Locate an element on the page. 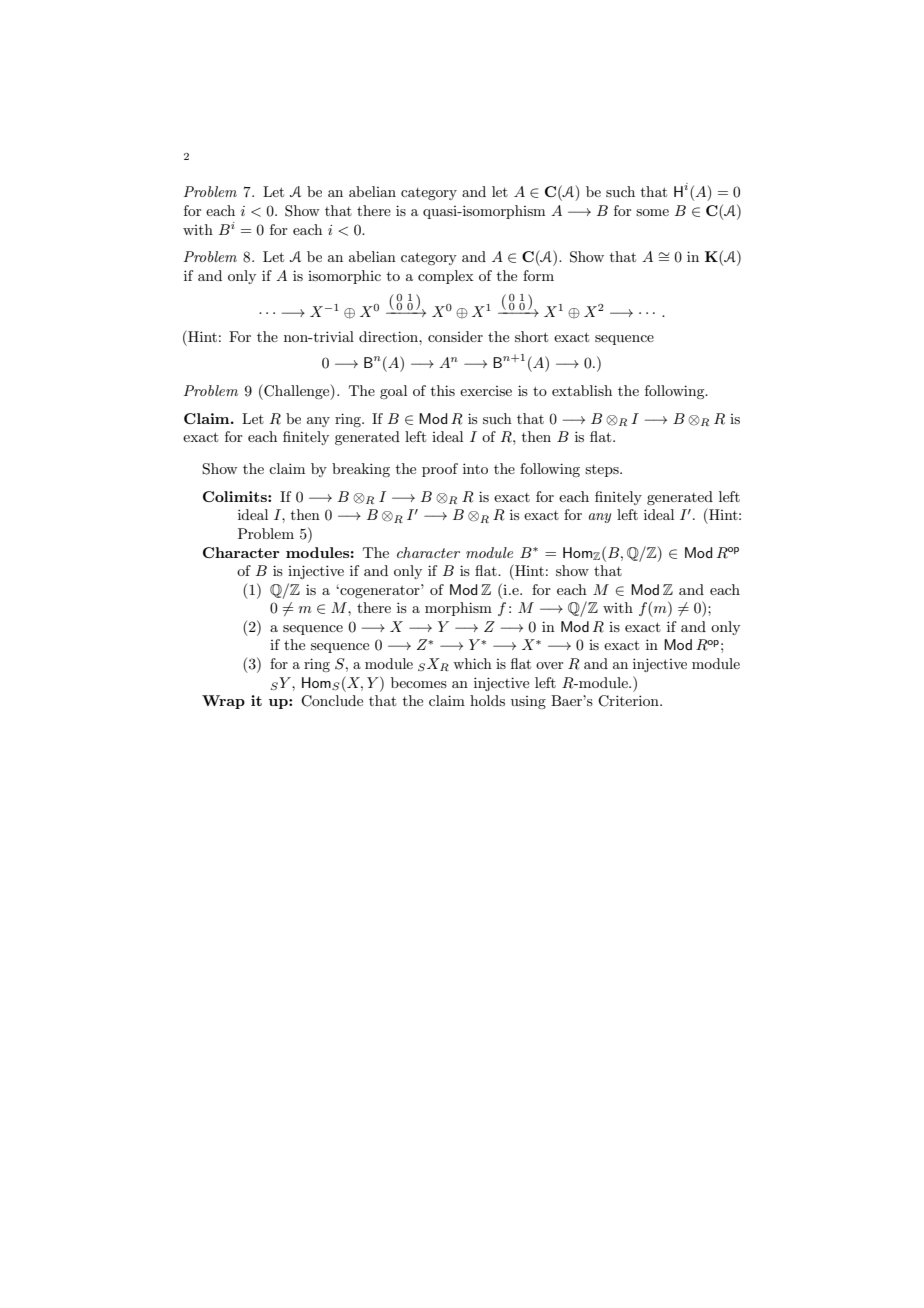  which is located at coordinates (472, 663).
